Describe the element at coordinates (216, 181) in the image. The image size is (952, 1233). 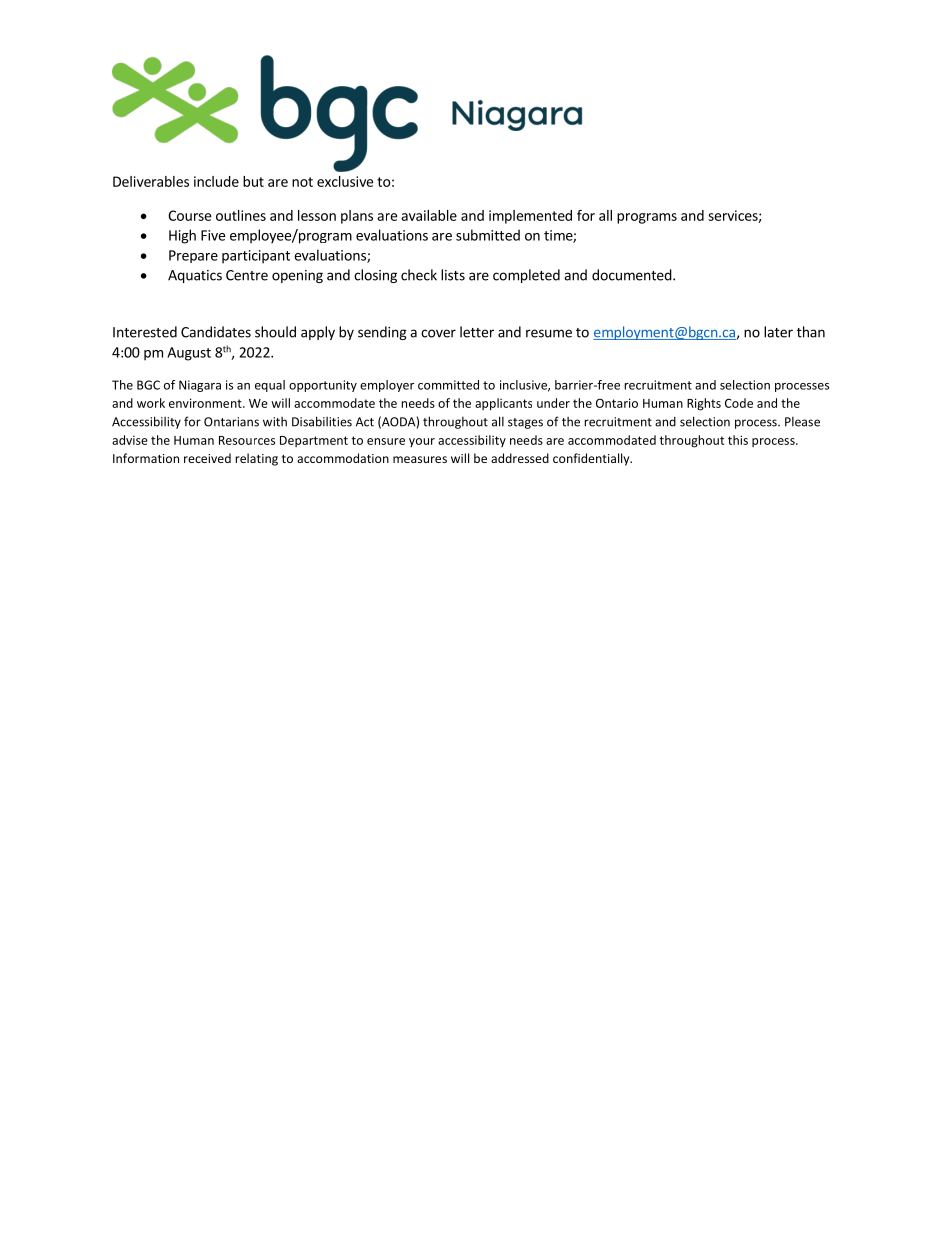
I see `include` at that location.
